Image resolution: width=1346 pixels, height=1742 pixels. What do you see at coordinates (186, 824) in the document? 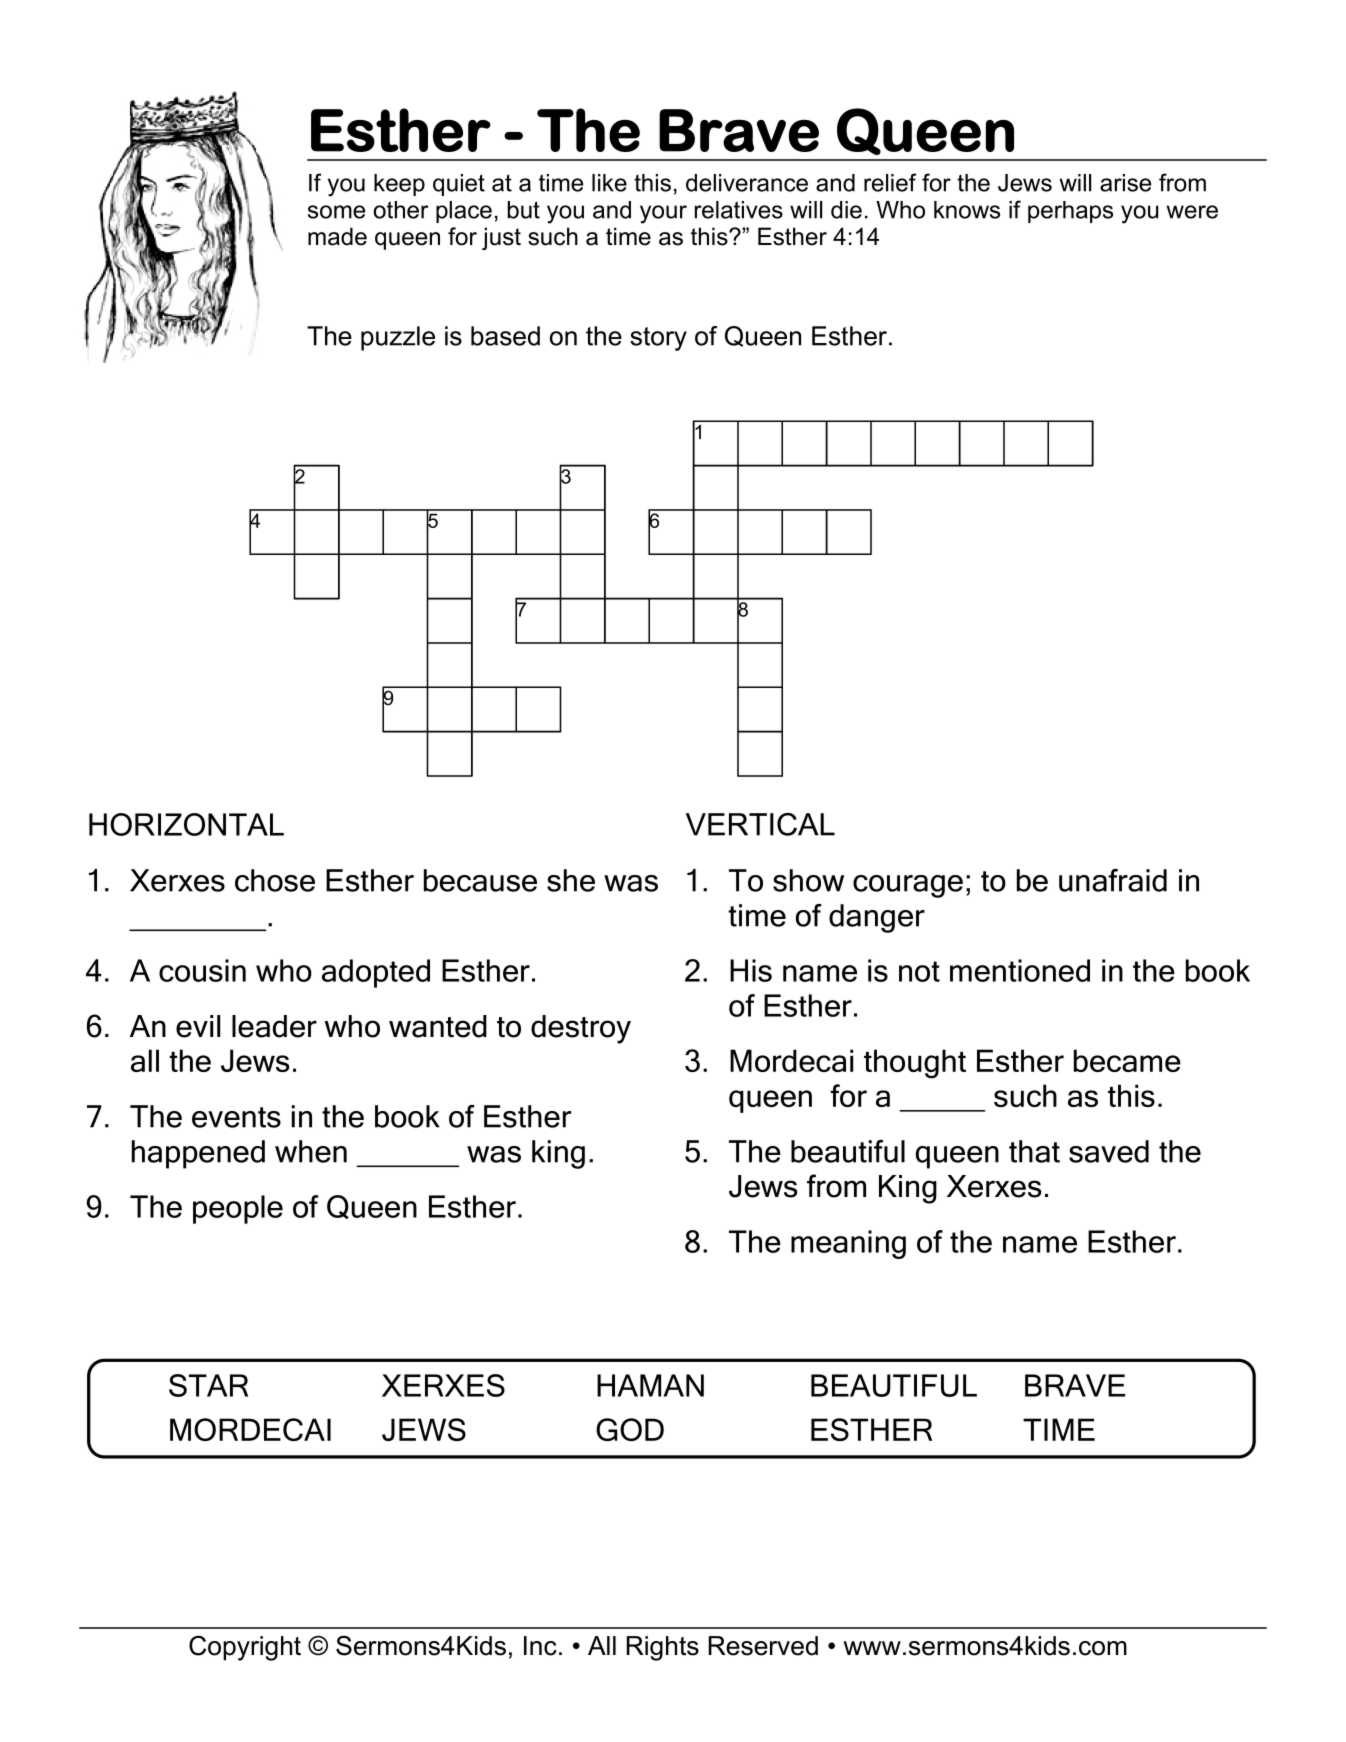
I see `HORIZONTAL` at bounding box center [186, 824].
